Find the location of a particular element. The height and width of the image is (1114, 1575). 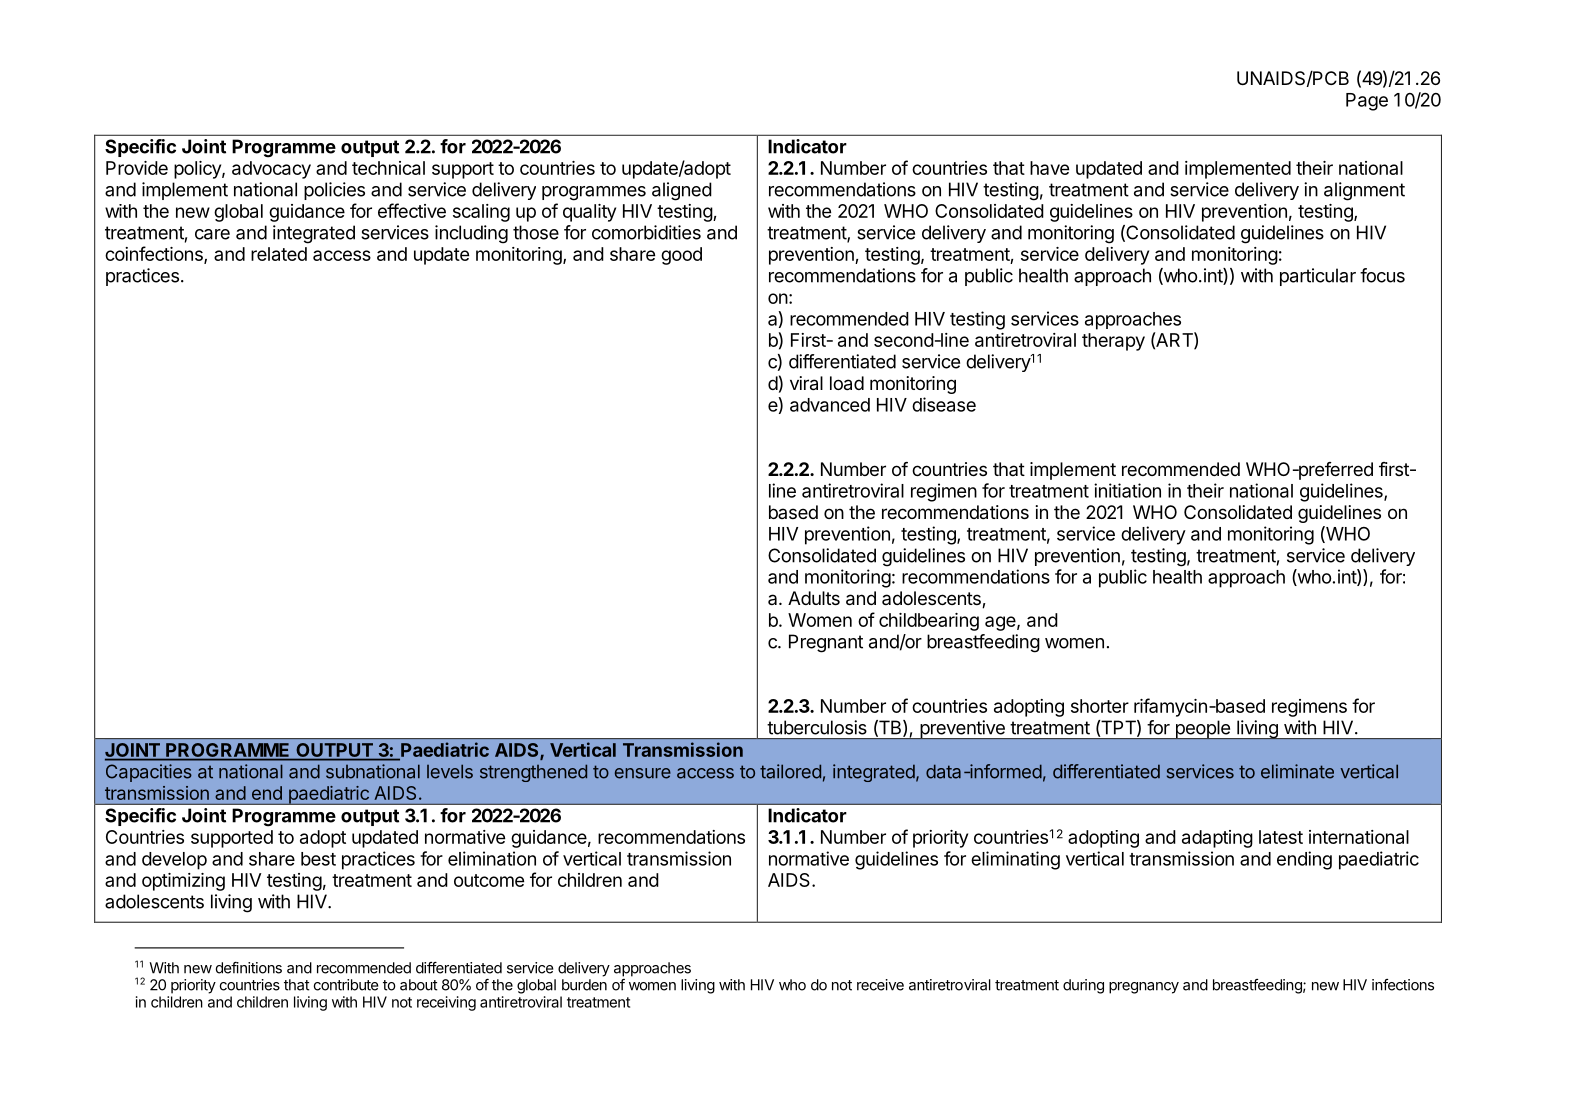

Adults is located at coordinates (814, 598).
